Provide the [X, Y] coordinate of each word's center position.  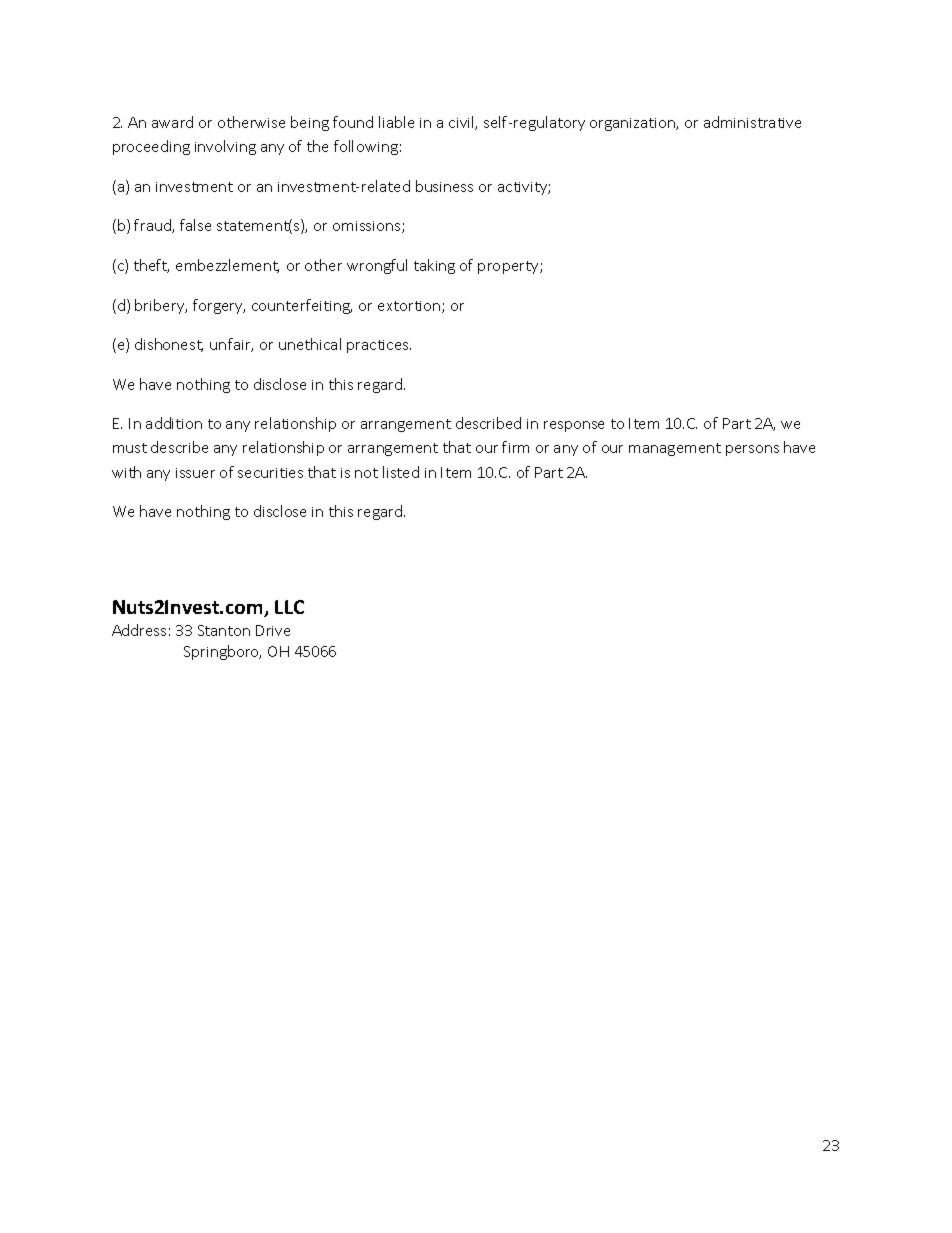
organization [633, 124]
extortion [410, 307]
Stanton [224, 630]
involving [225, 147]
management [675, 449]
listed [401, 472]
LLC [289, 607]
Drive [273, 630]
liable [396, 122]
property [509, 267]
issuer [195, 473]
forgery [219, 306]
